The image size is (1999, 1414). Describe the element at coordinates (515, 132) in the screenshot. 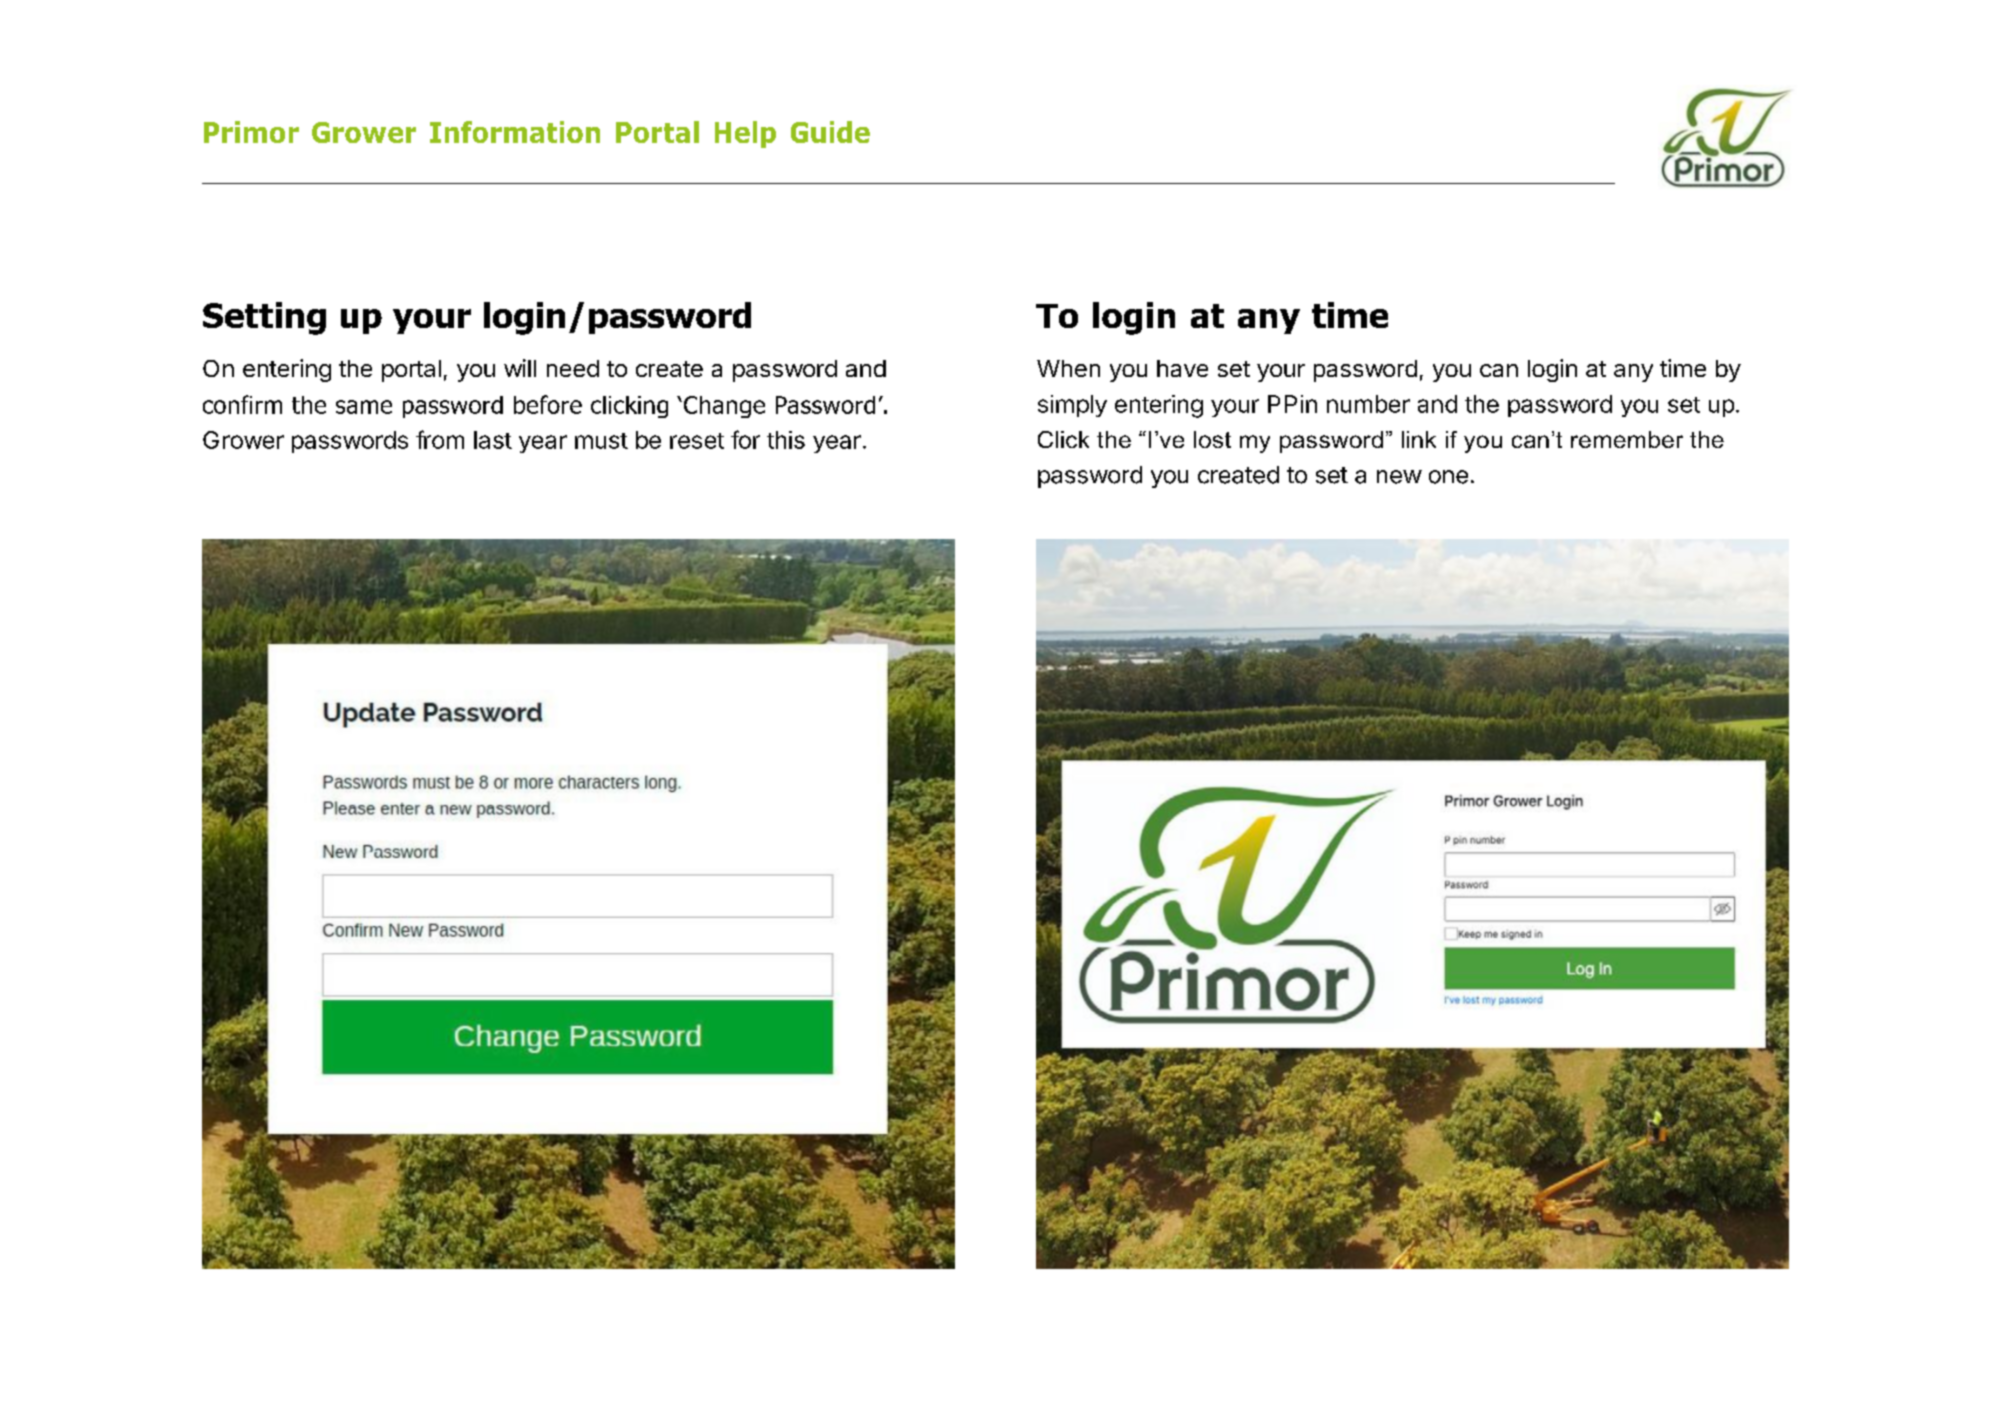

I see `Information` at that location.
